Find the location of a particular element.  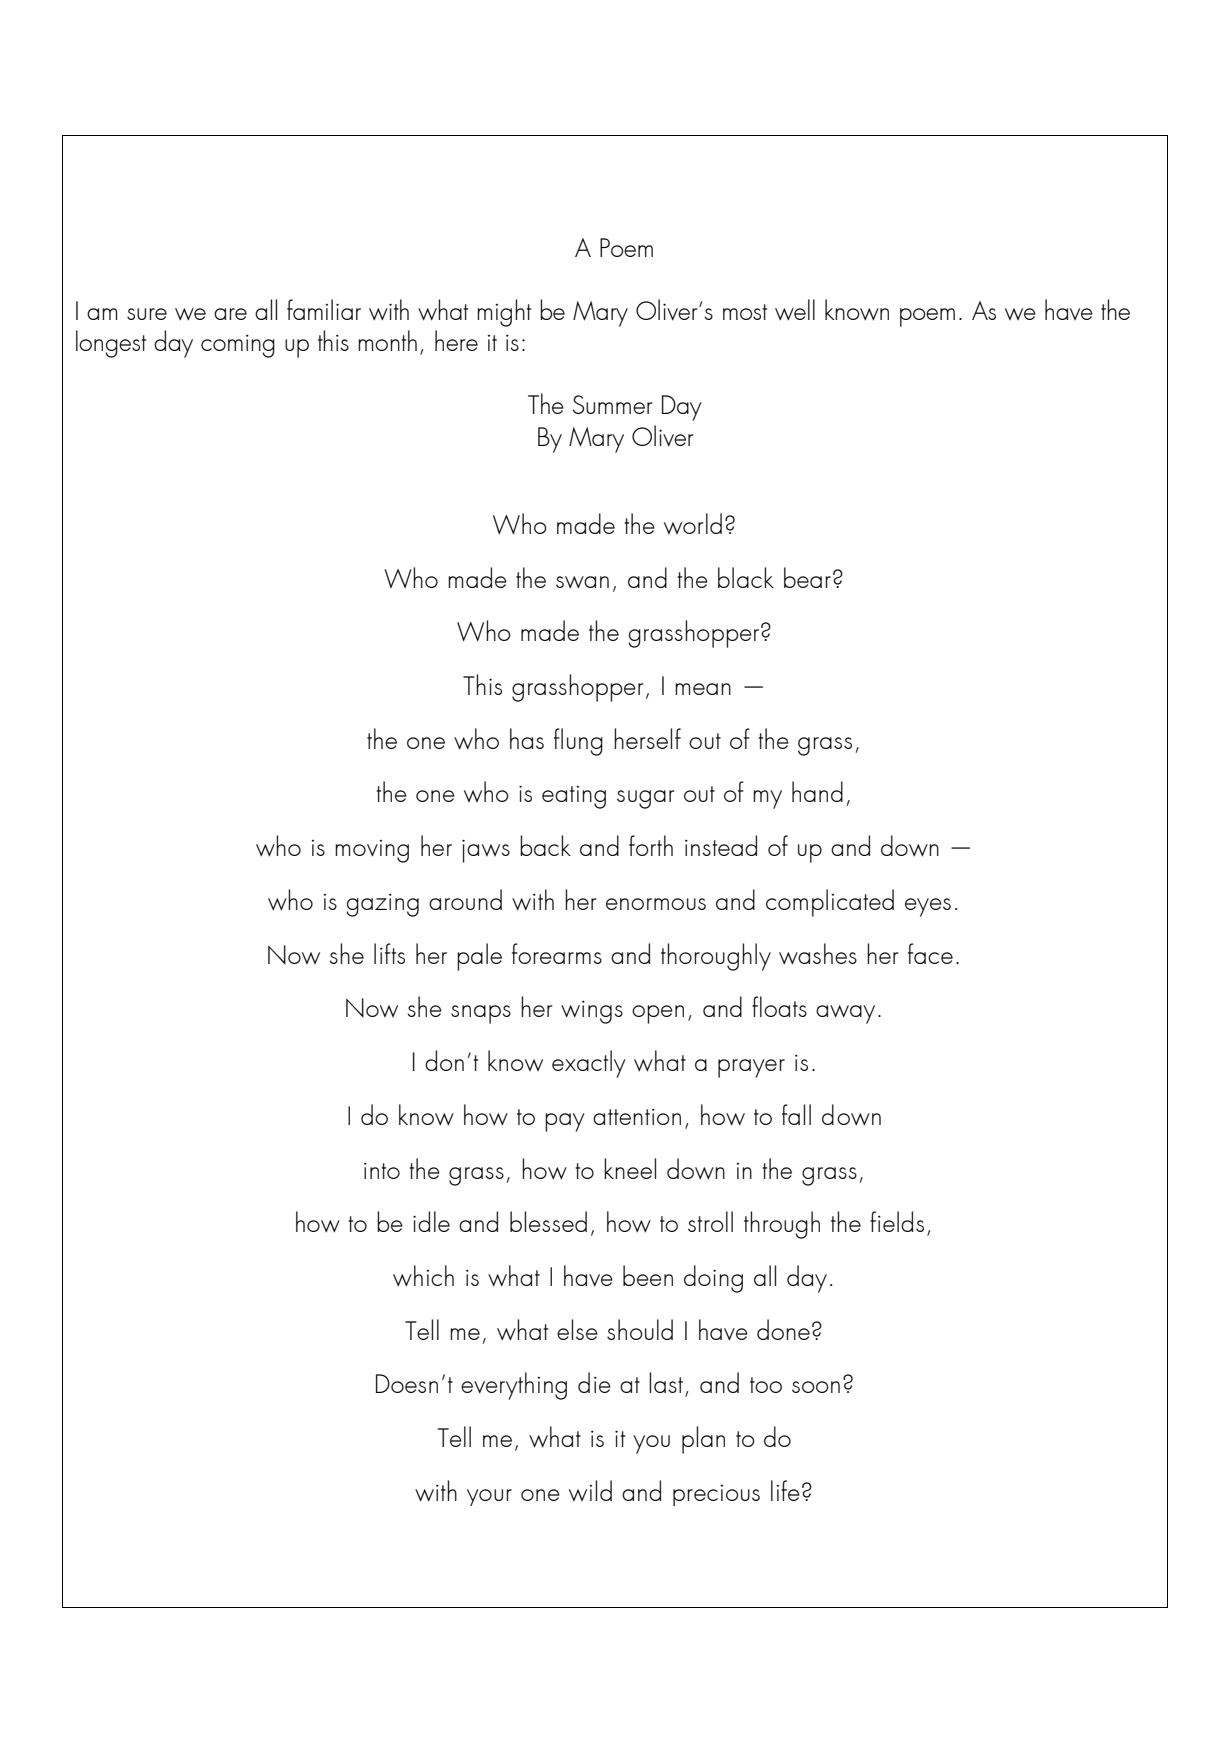

around is located at coordinates (465, 899).
